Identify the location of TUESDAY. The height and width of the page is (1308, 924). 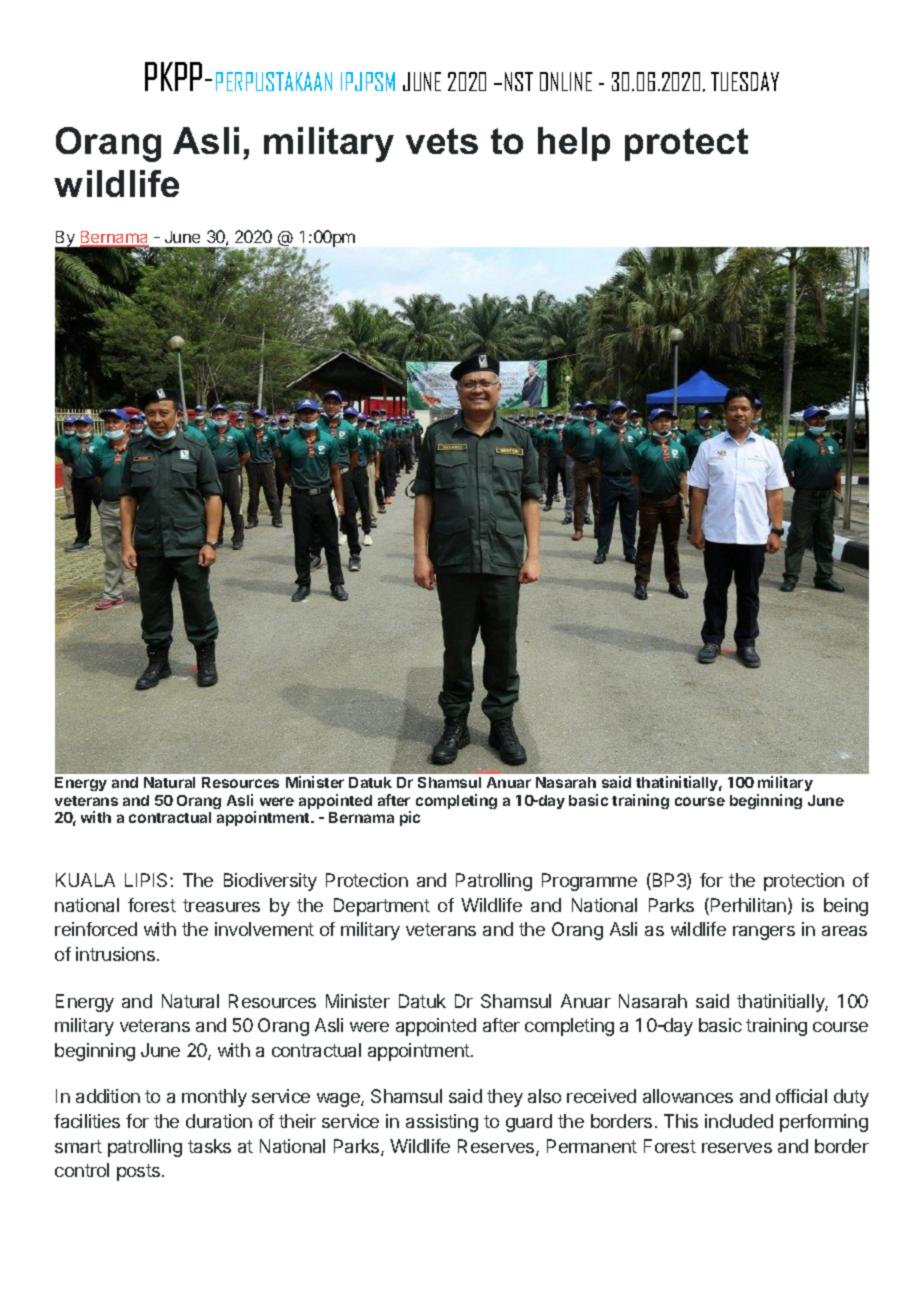
(745, 81).
